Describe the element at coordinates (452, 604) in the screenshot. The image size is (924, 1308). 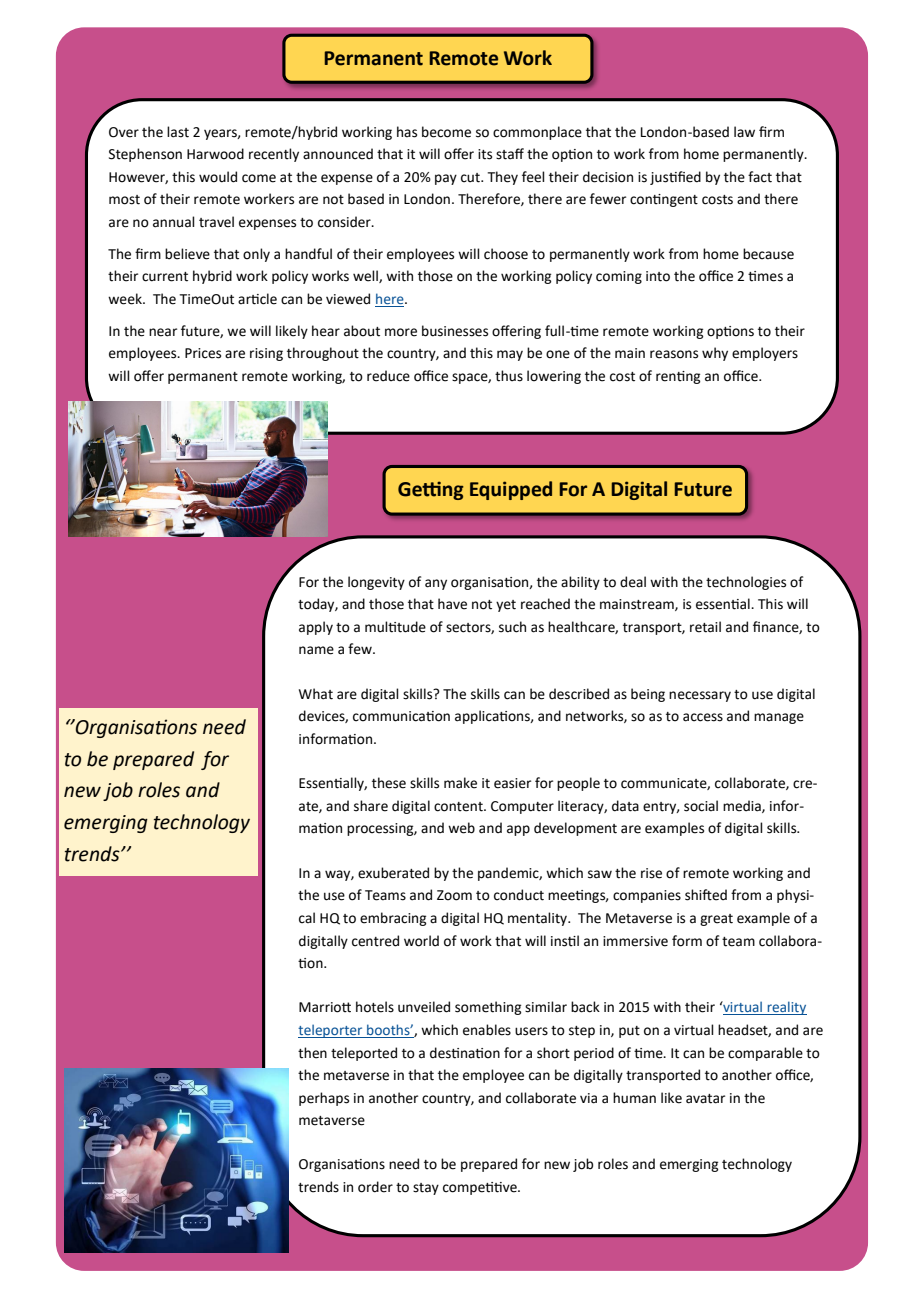
I see `have` at that location.
